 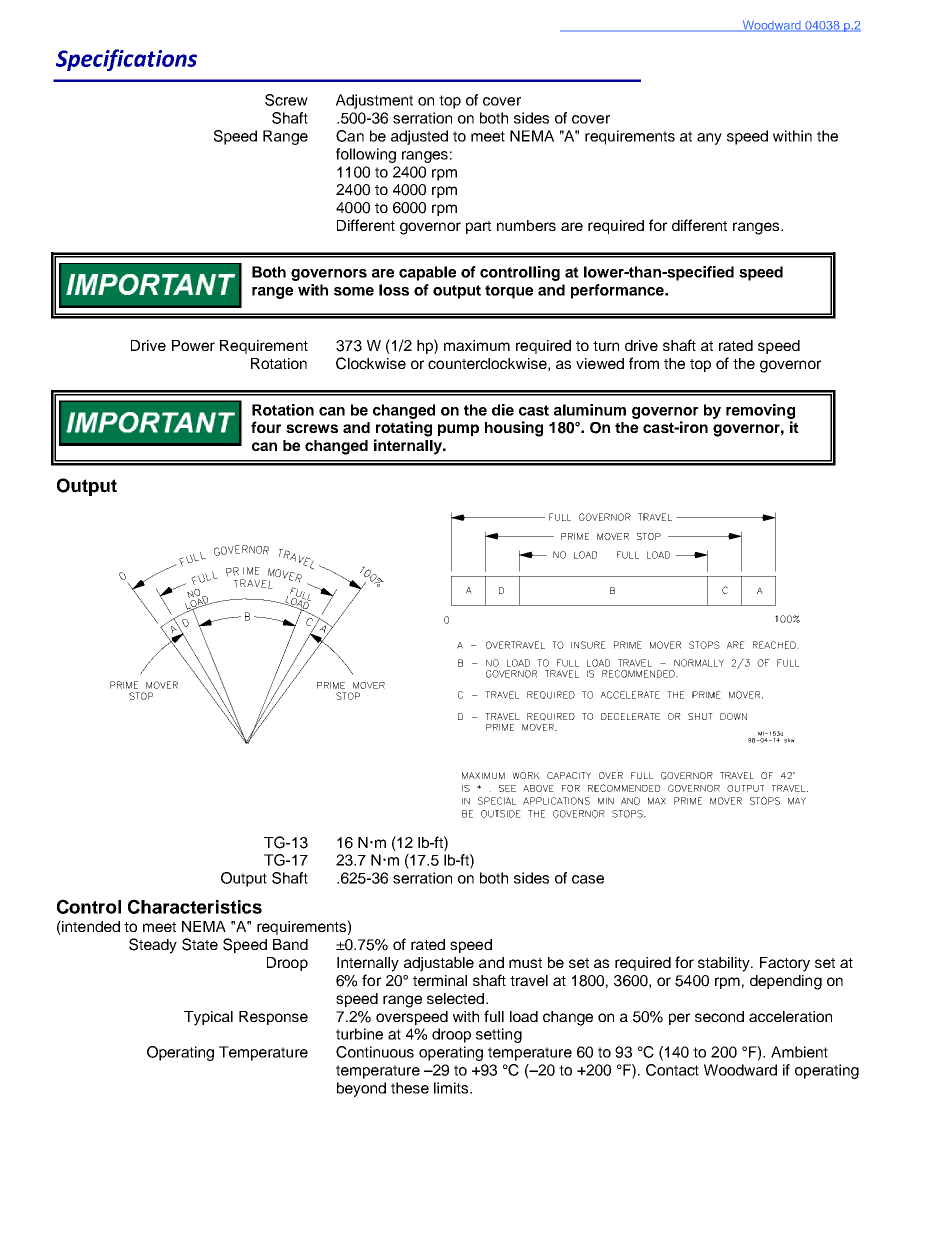 What do you see at coordinates (126, 60) in the screenshot?
I see `Specifications` at bounding box center [126, 60].
